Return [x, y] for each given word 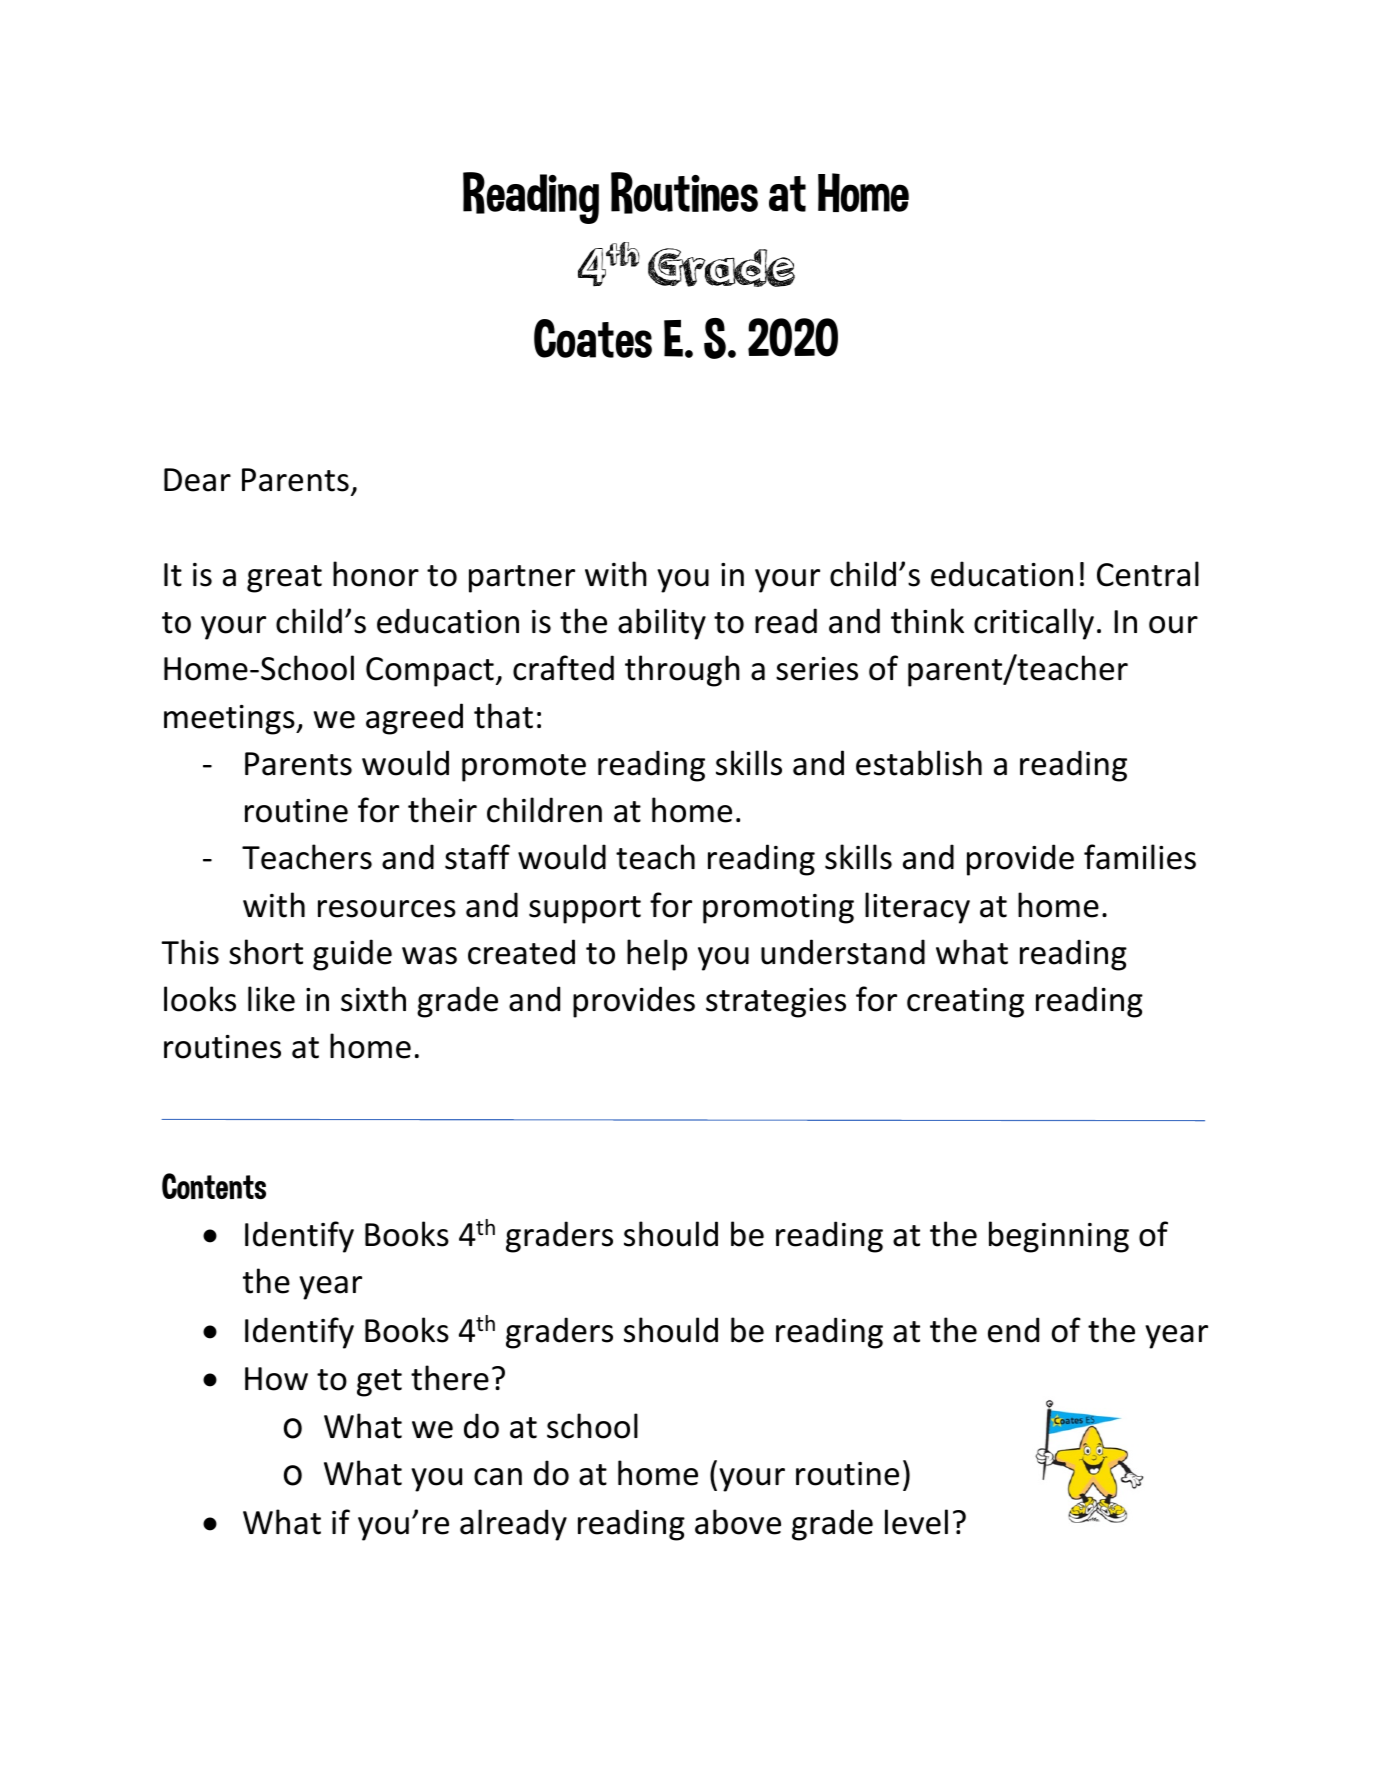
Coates [593, 338]
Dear [197, 480]
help [657, 955]
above [738, 1522]
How [276, 1379]
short [266, 952]
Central [1148, 574]
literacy [917, 908]
